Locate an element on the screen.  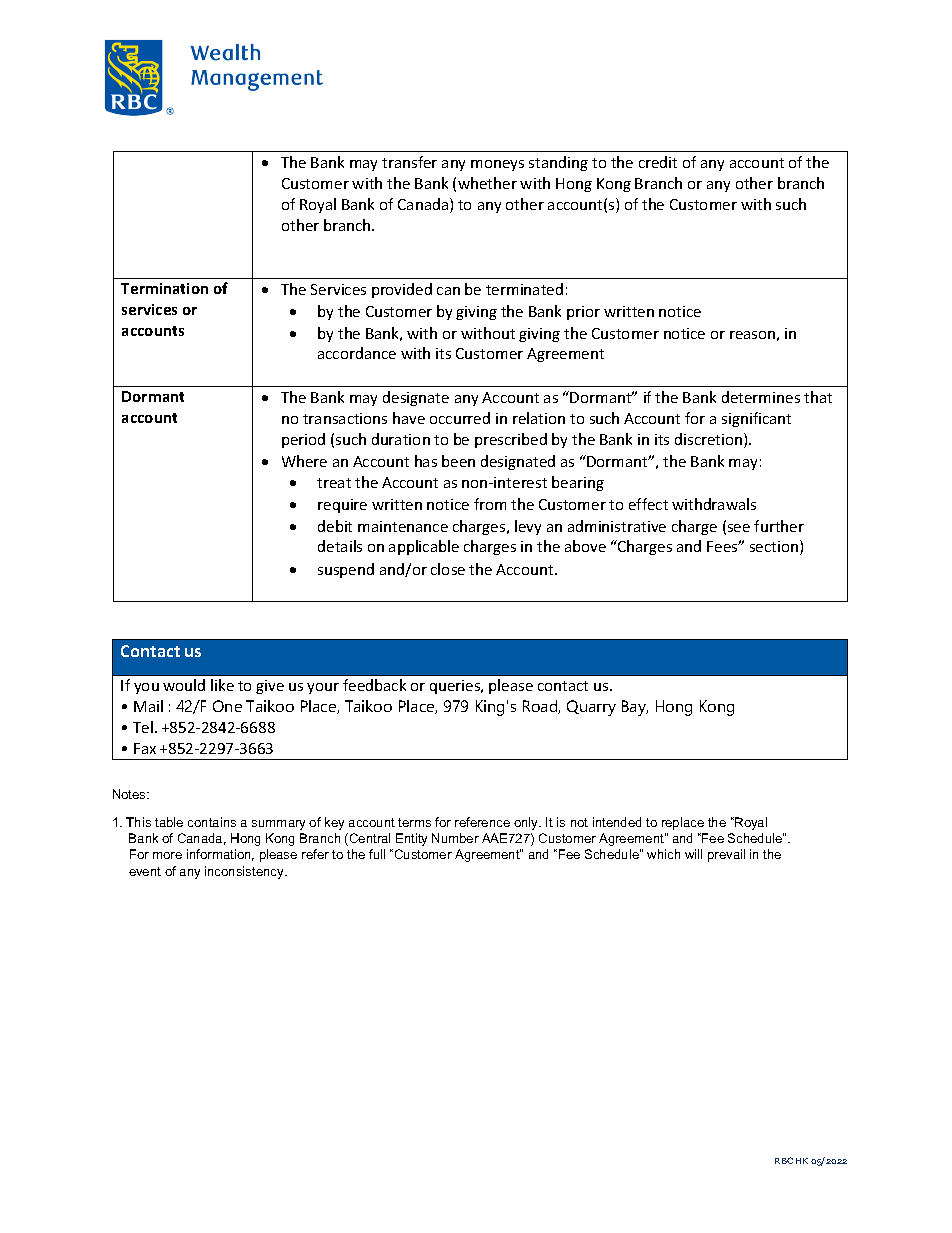
whether is located at coordinates (487, 183).
